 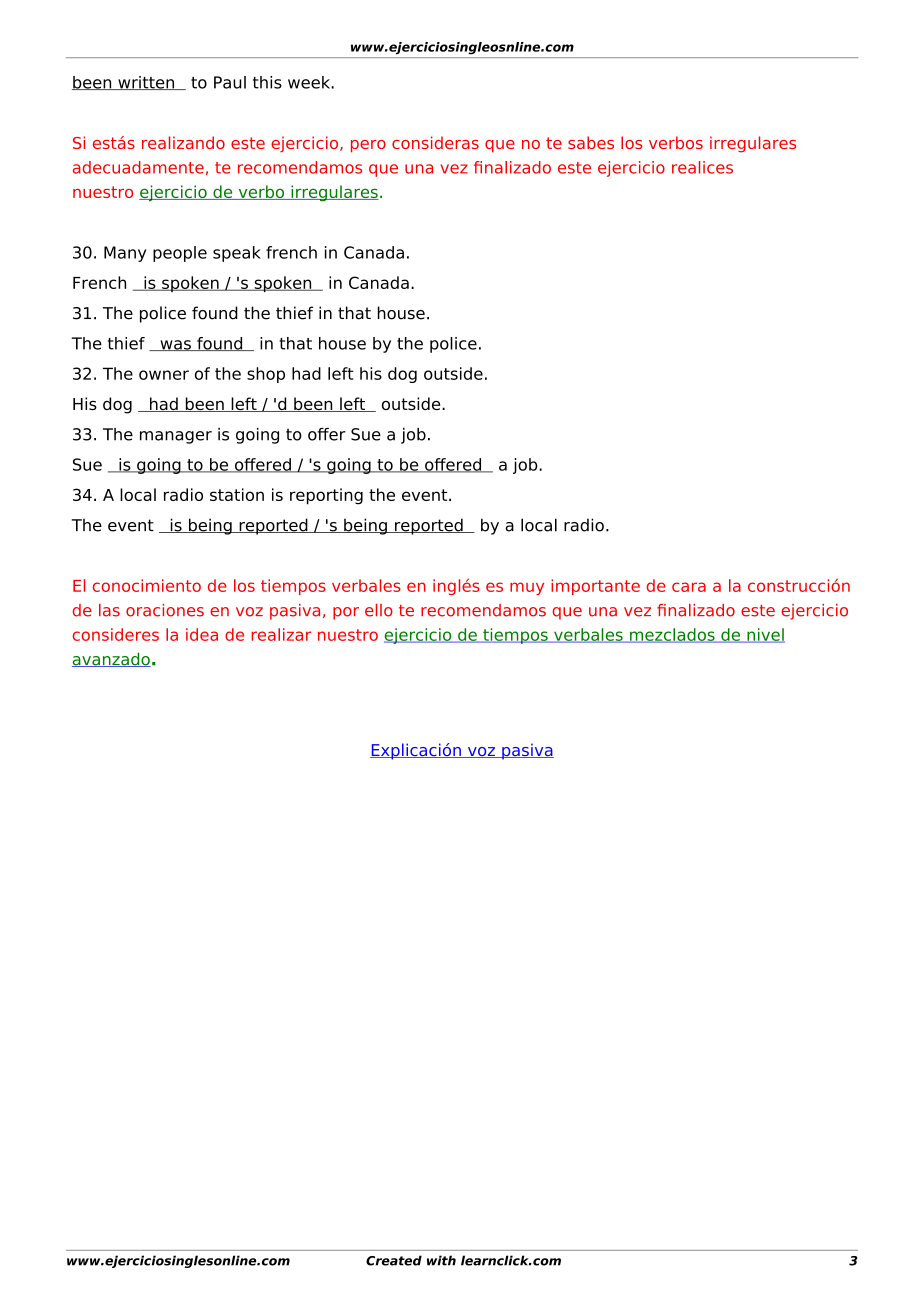 I want to click on written, so click(x=146, y=83).
